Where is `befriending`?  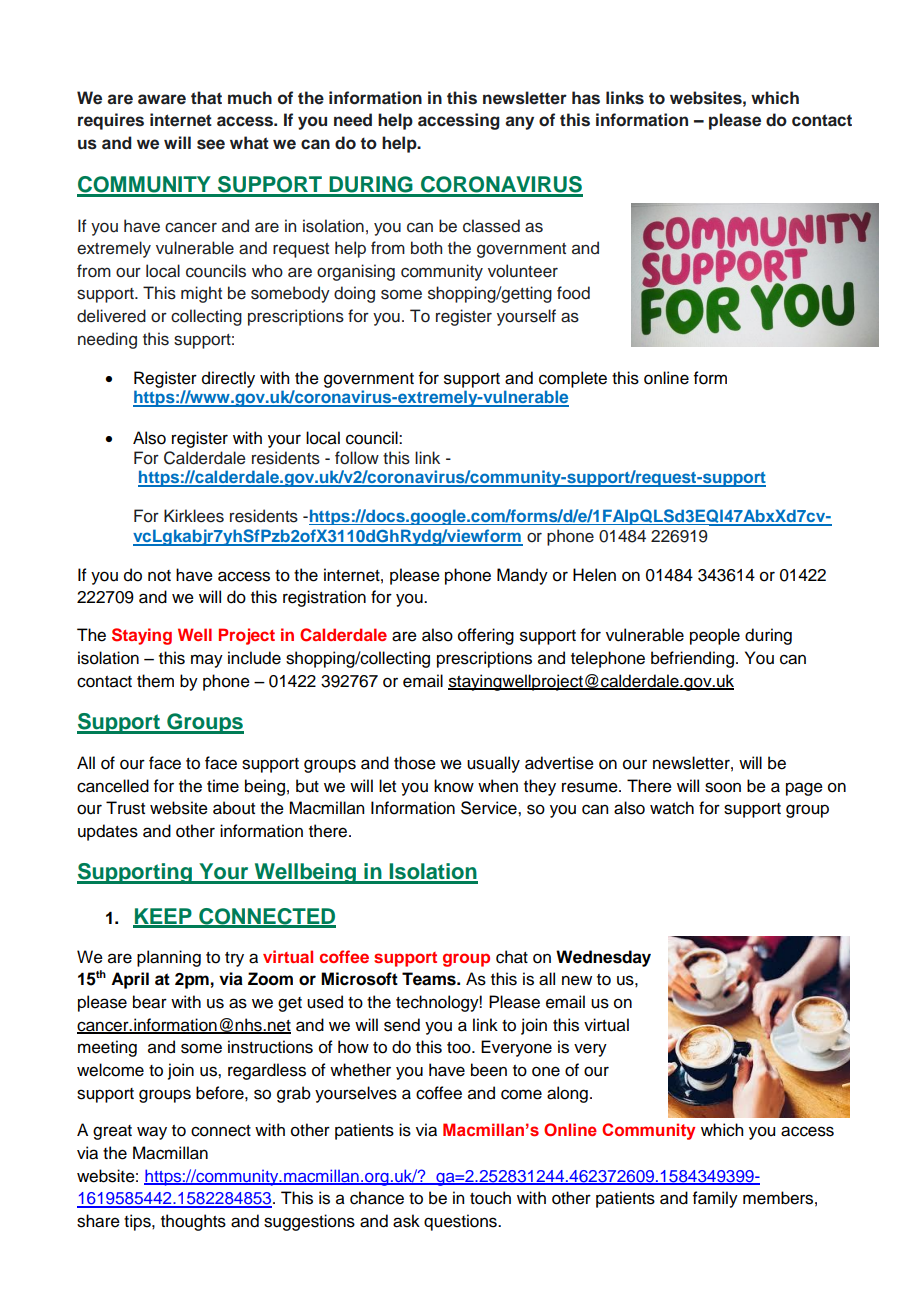
befriending is located at coordinates (692, 659).
